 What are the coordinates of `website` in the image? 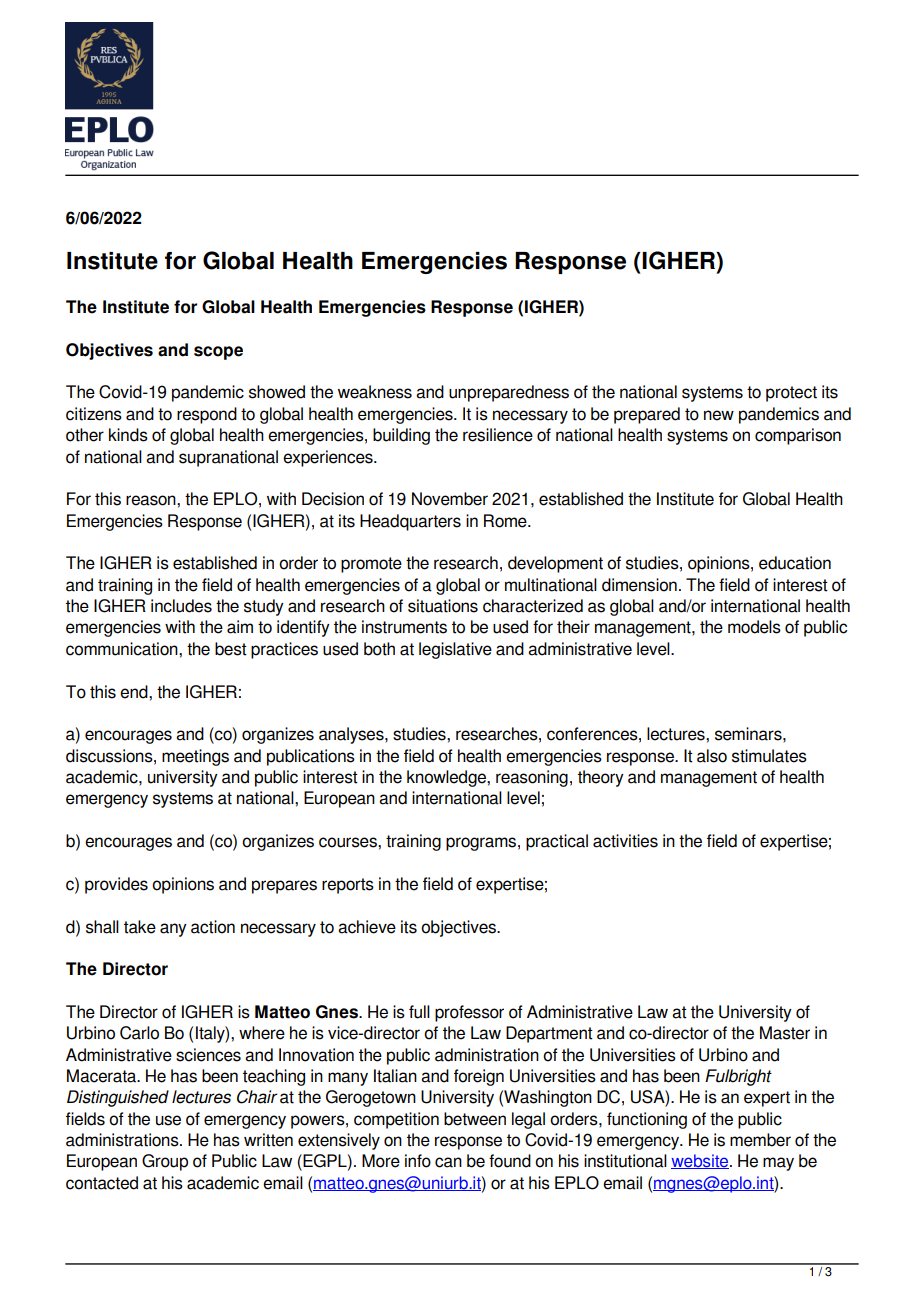 It's located at (701, 1161).
